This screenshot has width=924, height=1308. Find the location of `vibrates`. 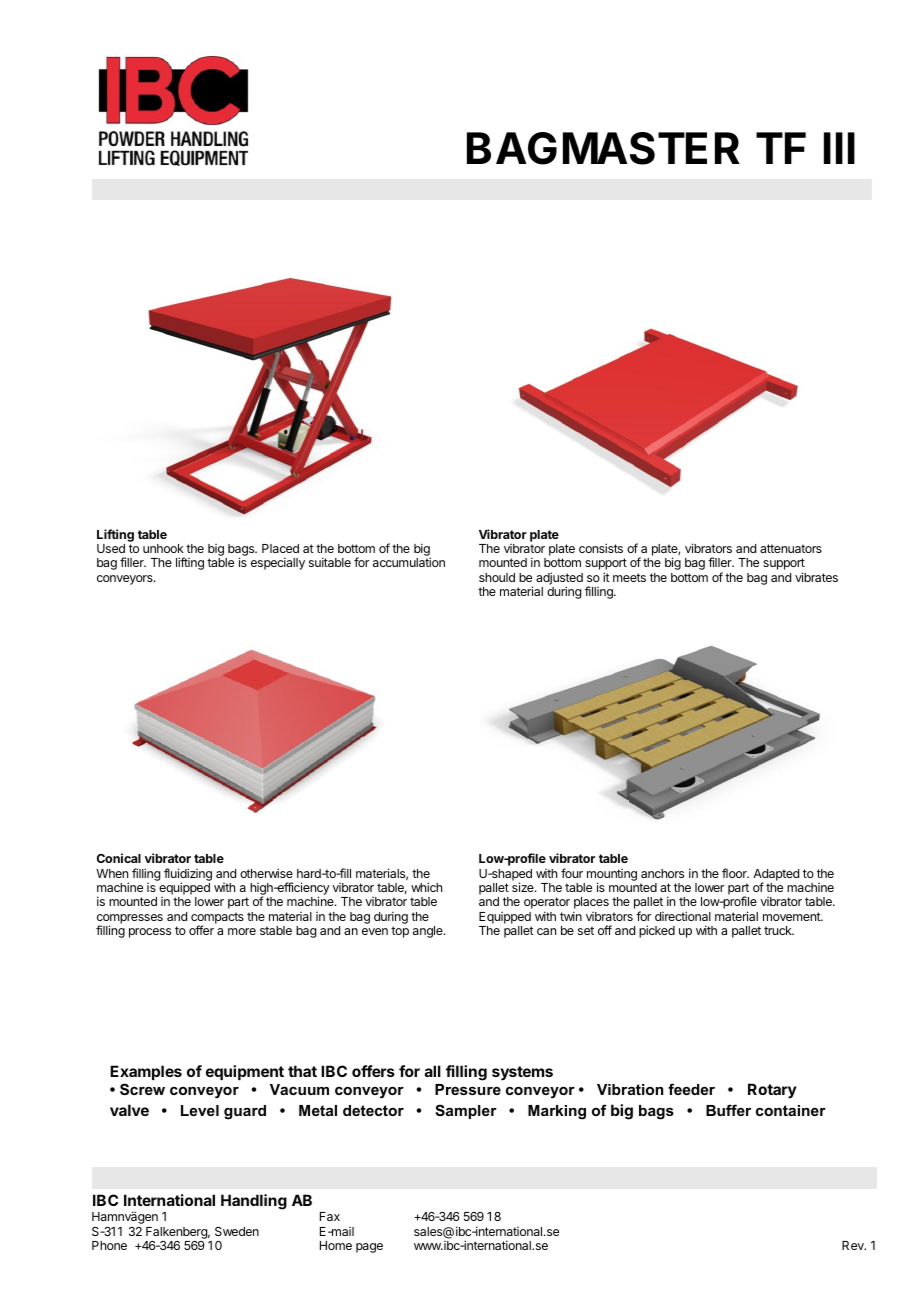

vibrates is located at coordinates (816, 577).
